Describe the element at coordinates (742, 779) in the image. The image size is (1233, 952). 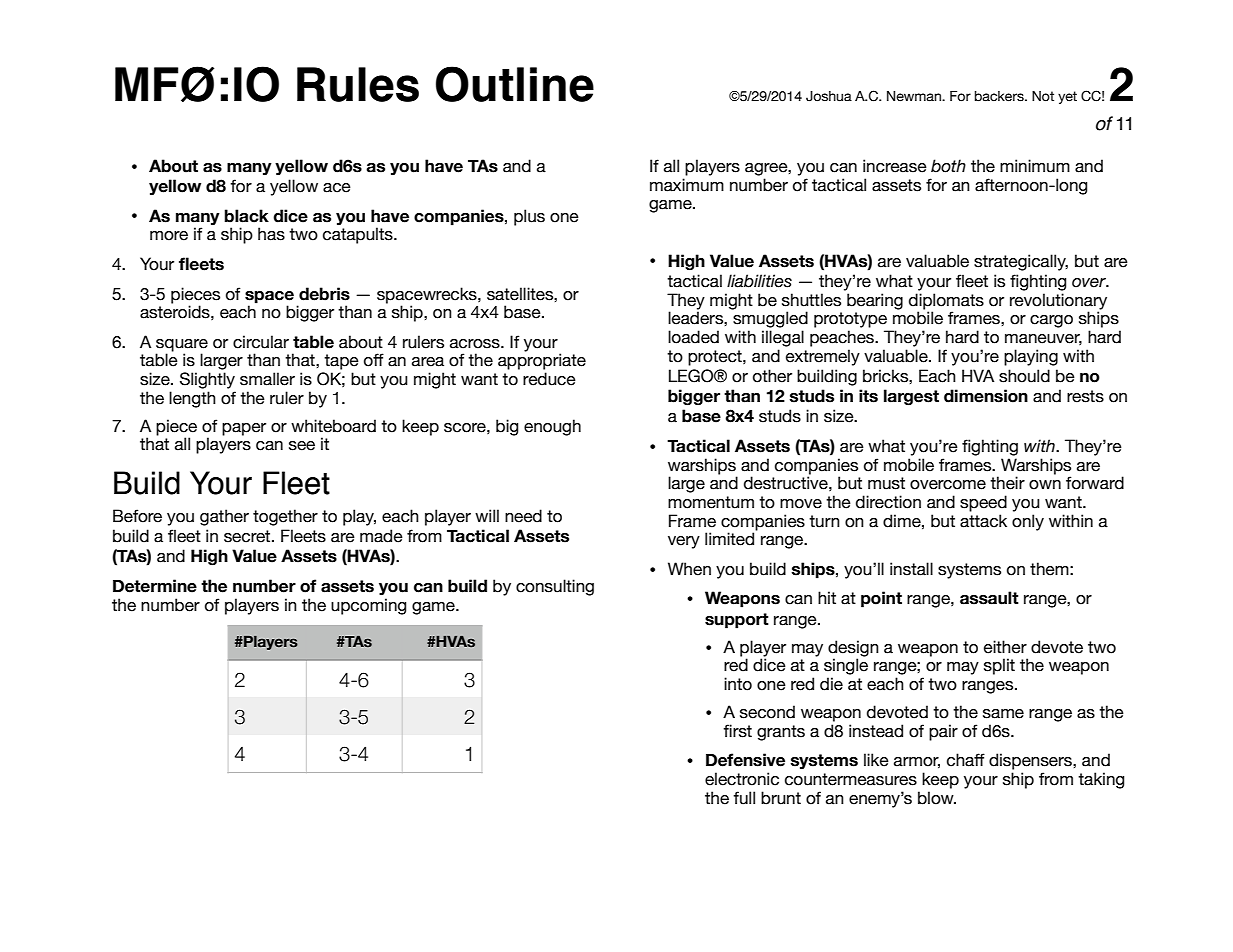
I see `electronic` at that location.
